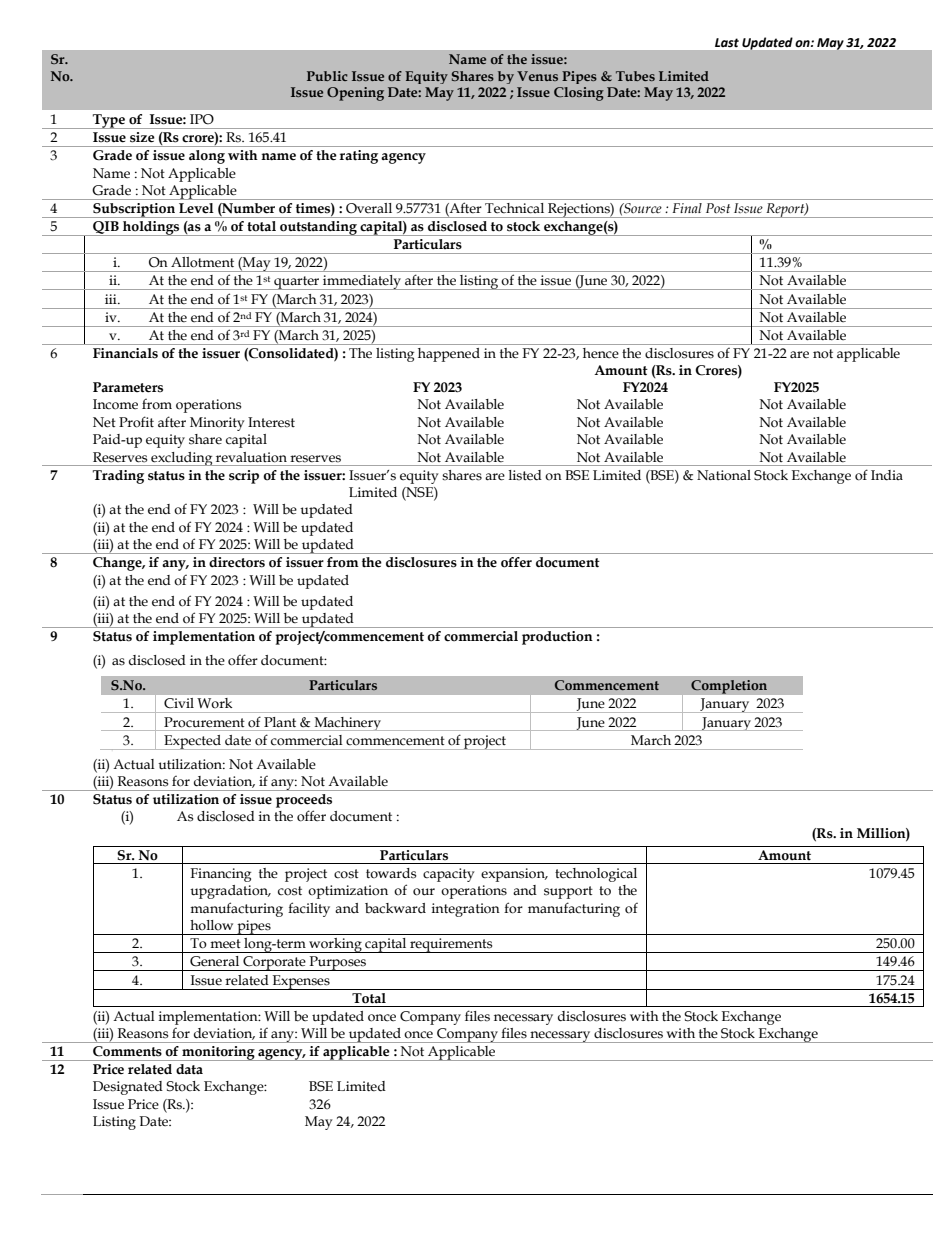 The image size is (952, 1233). Describe the element at coordinates (727, 42) in the screenshot. I see `Last` at that location.
